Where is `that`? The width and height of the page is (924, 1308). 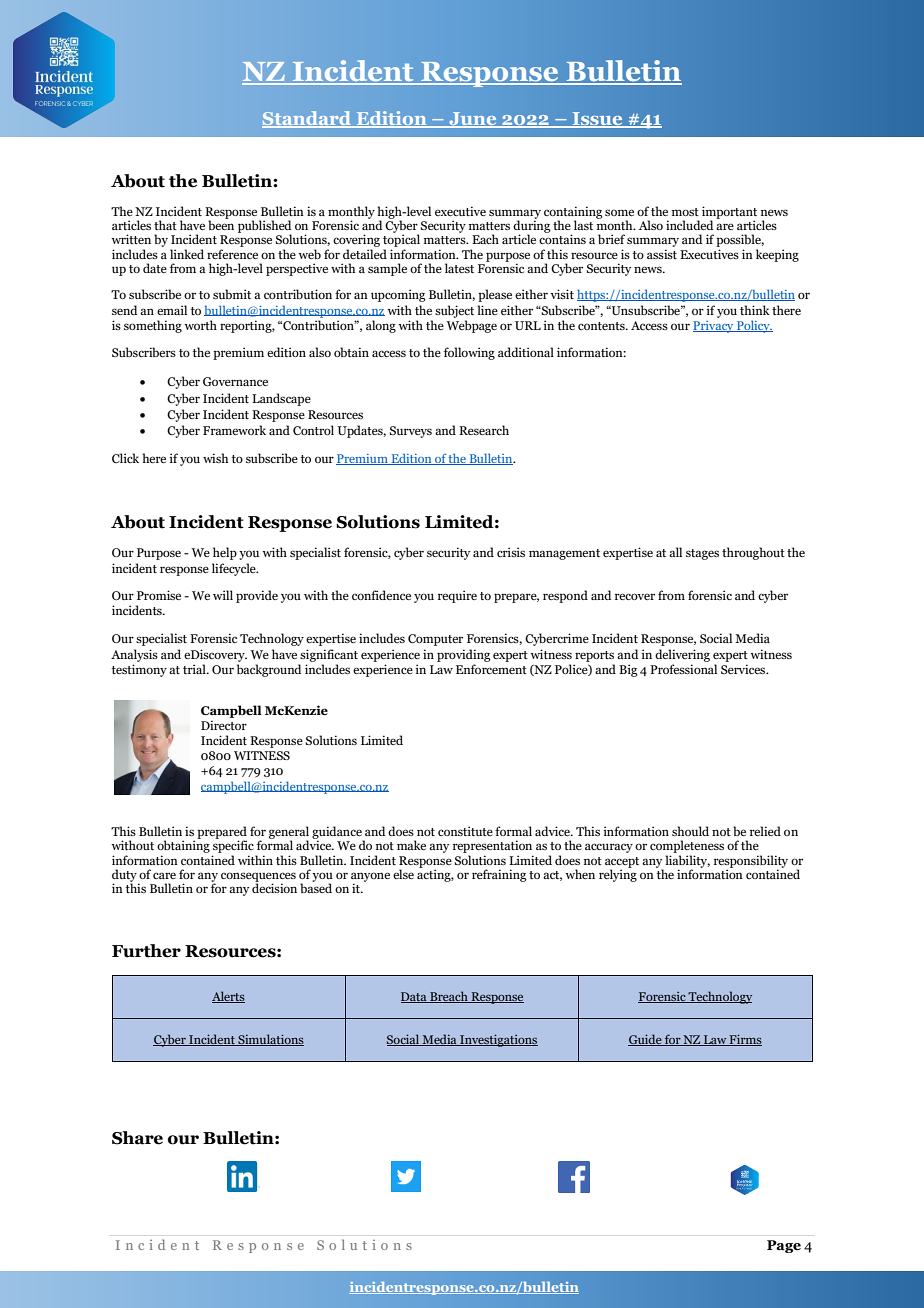
that is located at coordinates (165, 225).
